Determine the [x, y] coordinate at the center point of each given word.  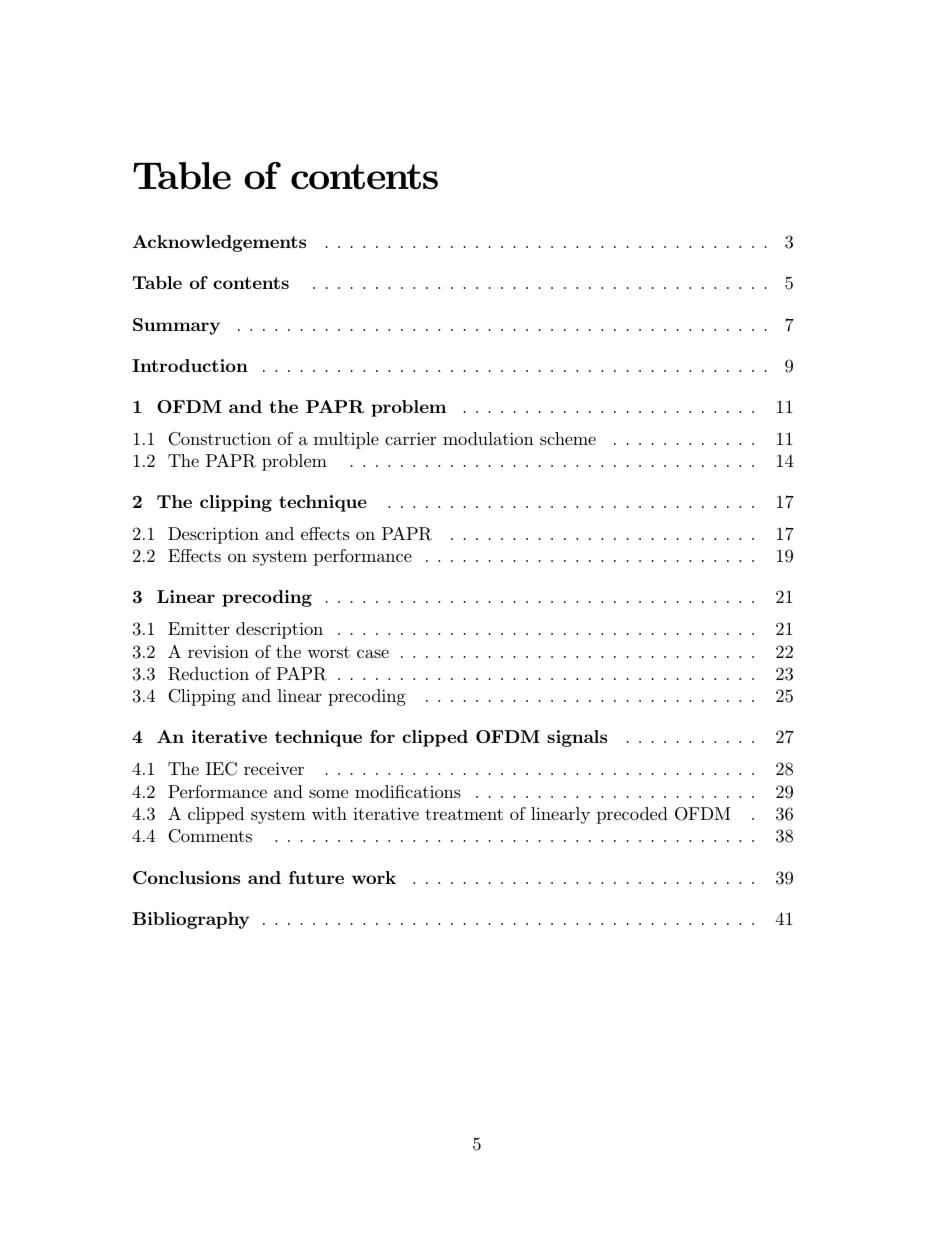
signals [577, 738]
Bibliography [190, 920]
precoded [632, 815]
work [374, 877]
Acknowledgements [219, 243]
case [373, 653]
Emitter [199, 628]
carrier [410, 438]
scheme [568, 438]
